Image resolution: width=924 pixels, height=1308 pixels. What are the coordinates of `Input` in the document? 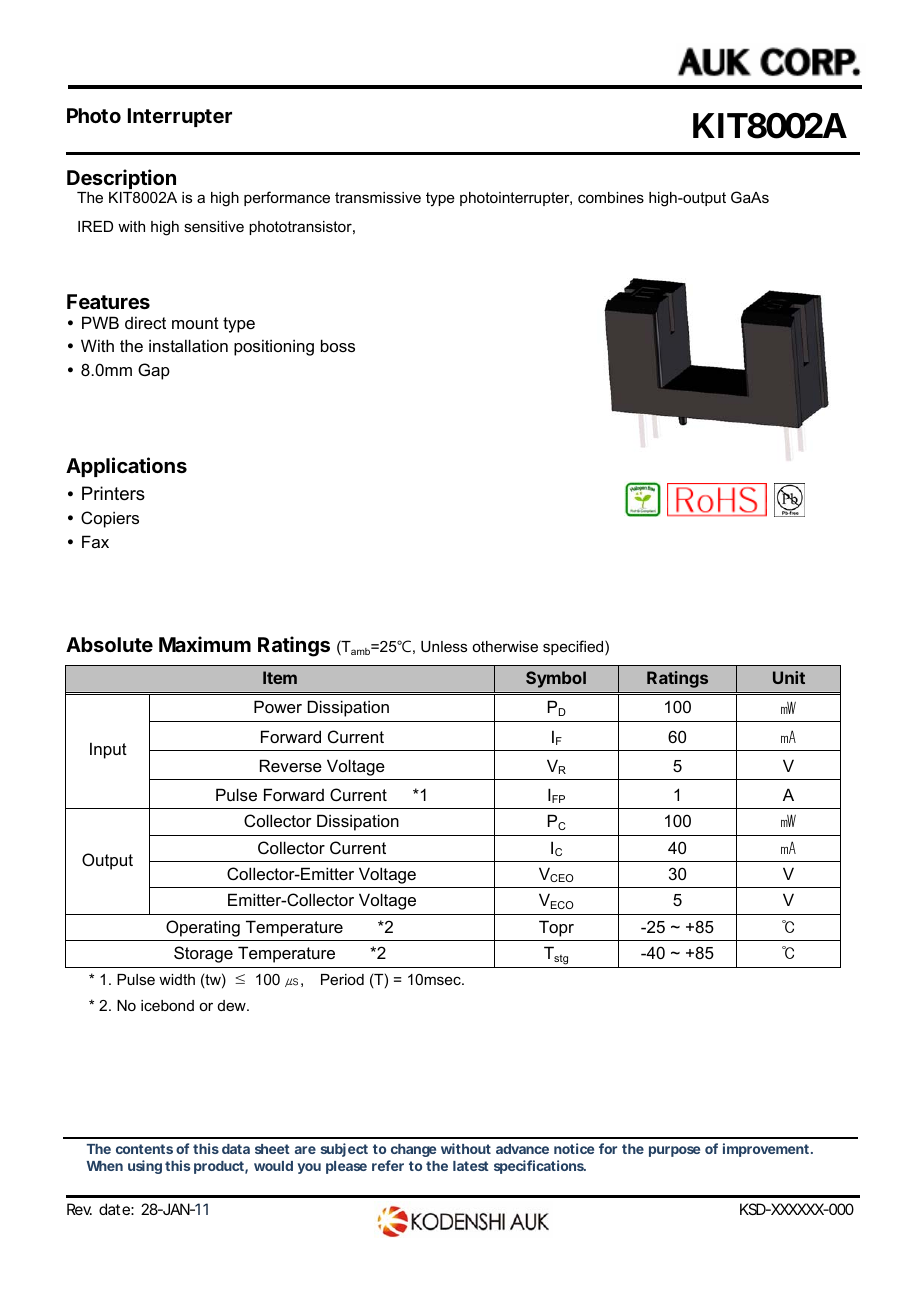 It's located at (108, 750).
